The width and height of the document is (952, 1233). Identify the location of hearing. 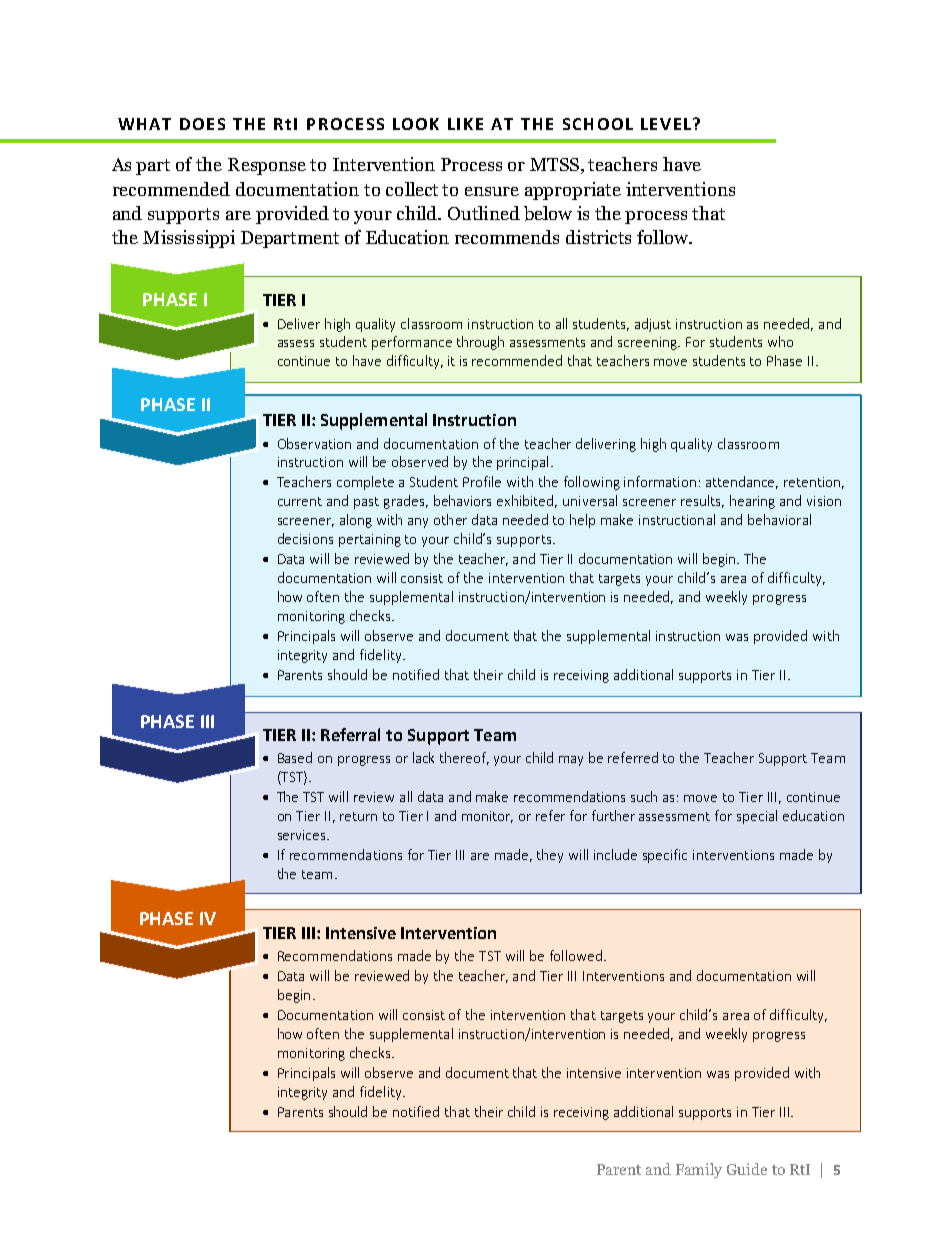
(752, 502).
